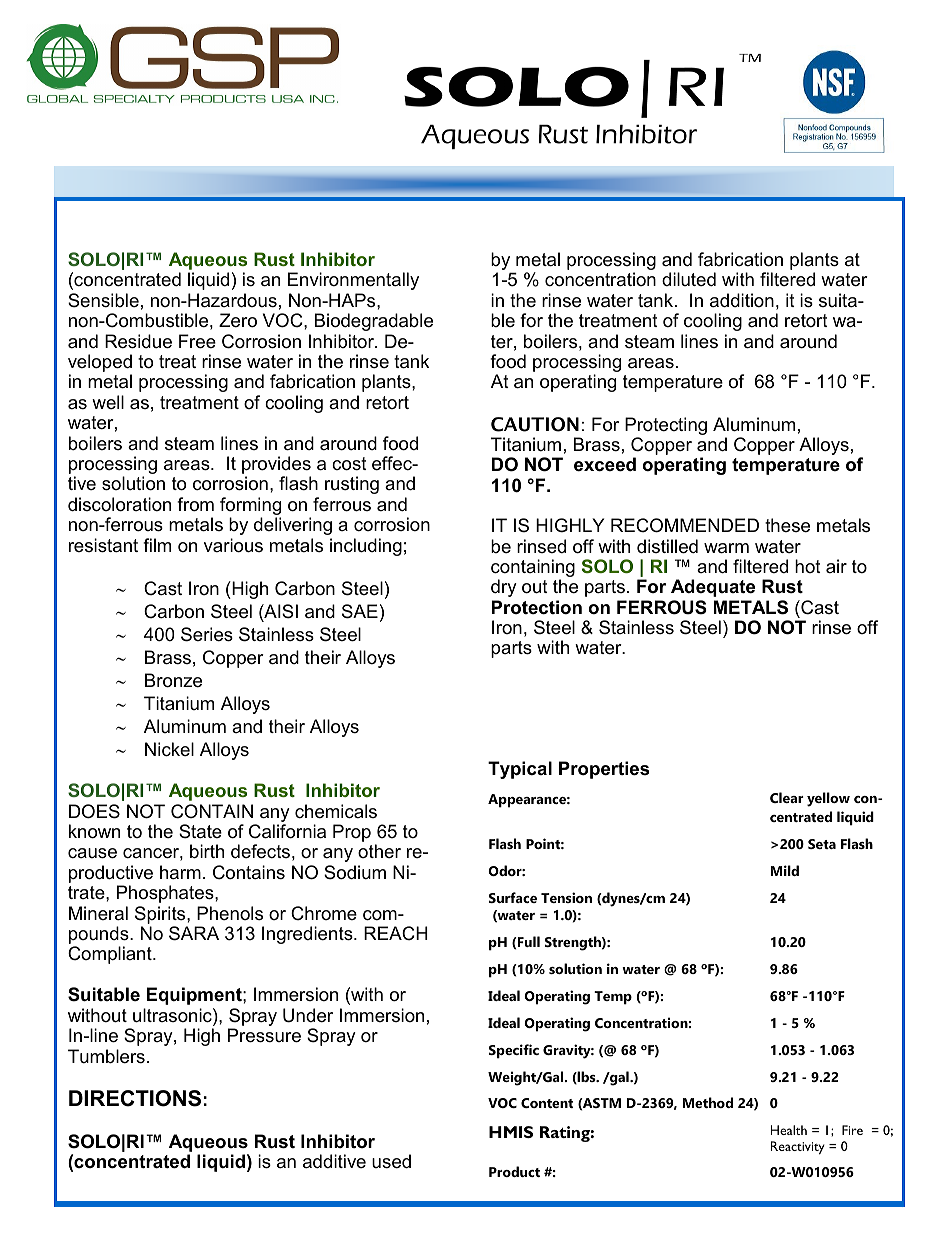 This screenshot has height=1233, width=952. I want to click on Bronze, so click(173, 680).
